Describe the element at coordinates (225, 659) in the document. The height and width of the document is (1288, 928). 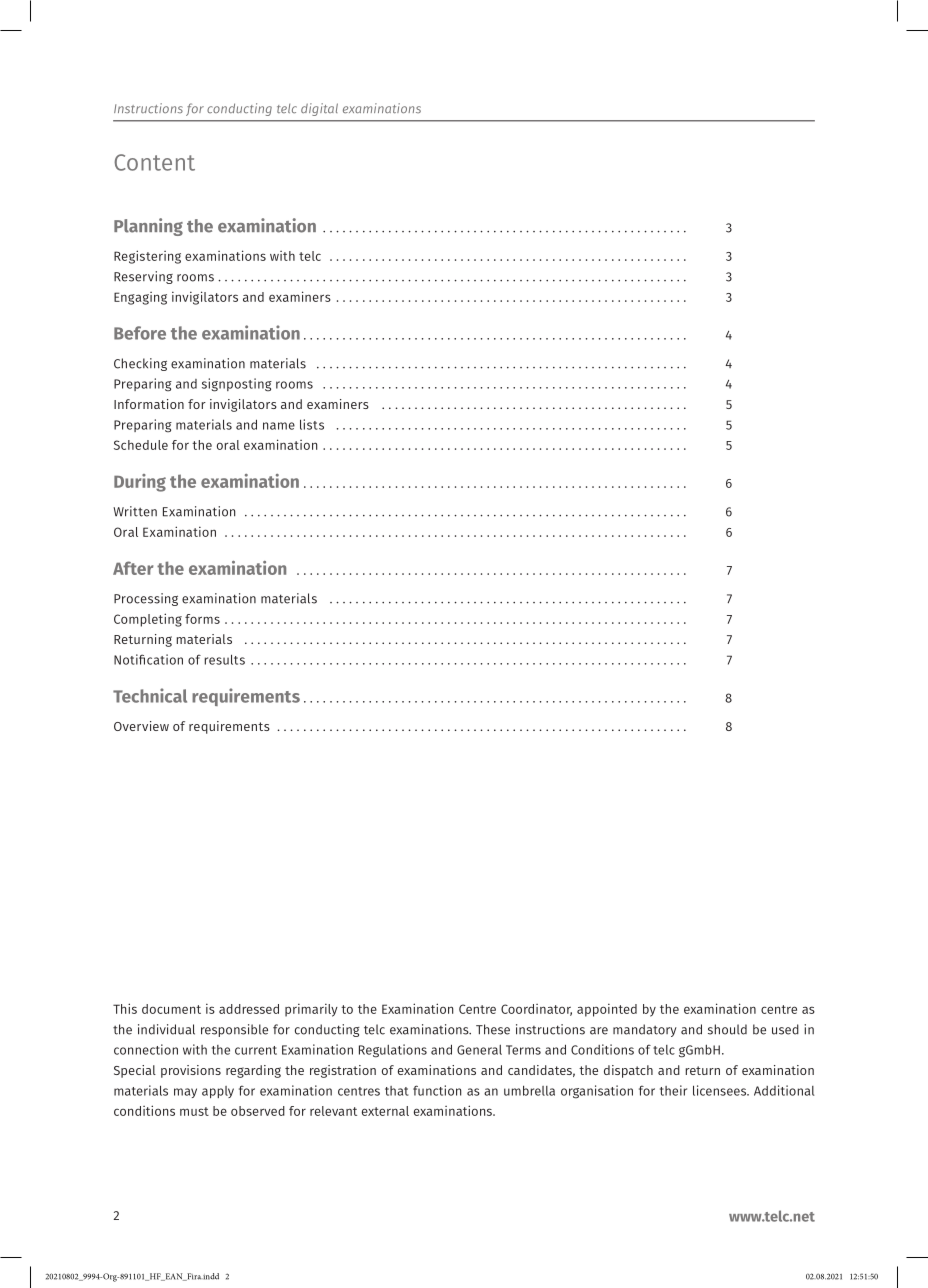
I see `results` at that location.
